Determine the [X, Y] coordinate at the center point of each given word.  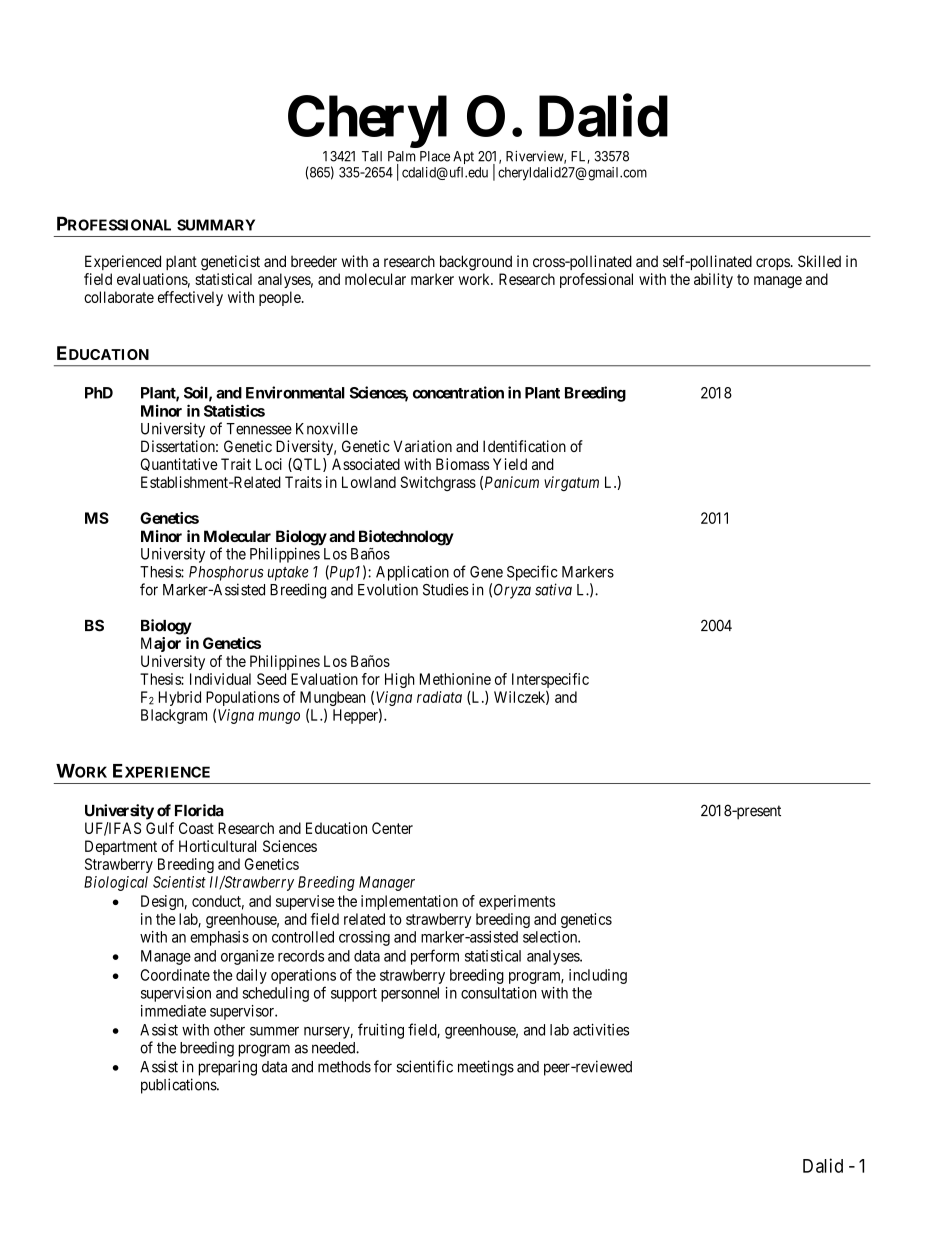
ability [713, 280]
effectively [190, 298]
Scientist [179, 882]
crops [773, 264]
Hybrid [180, 698]
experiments [517, 902]
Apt [463, 159]
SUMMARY [216, 225]
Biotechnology [406, 538]
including [598, 976]
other [229, 1030]
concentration [458, 392]
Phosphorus [226, 573]
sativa [553, 589]
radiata [439, 697]
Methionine [455, 679]
